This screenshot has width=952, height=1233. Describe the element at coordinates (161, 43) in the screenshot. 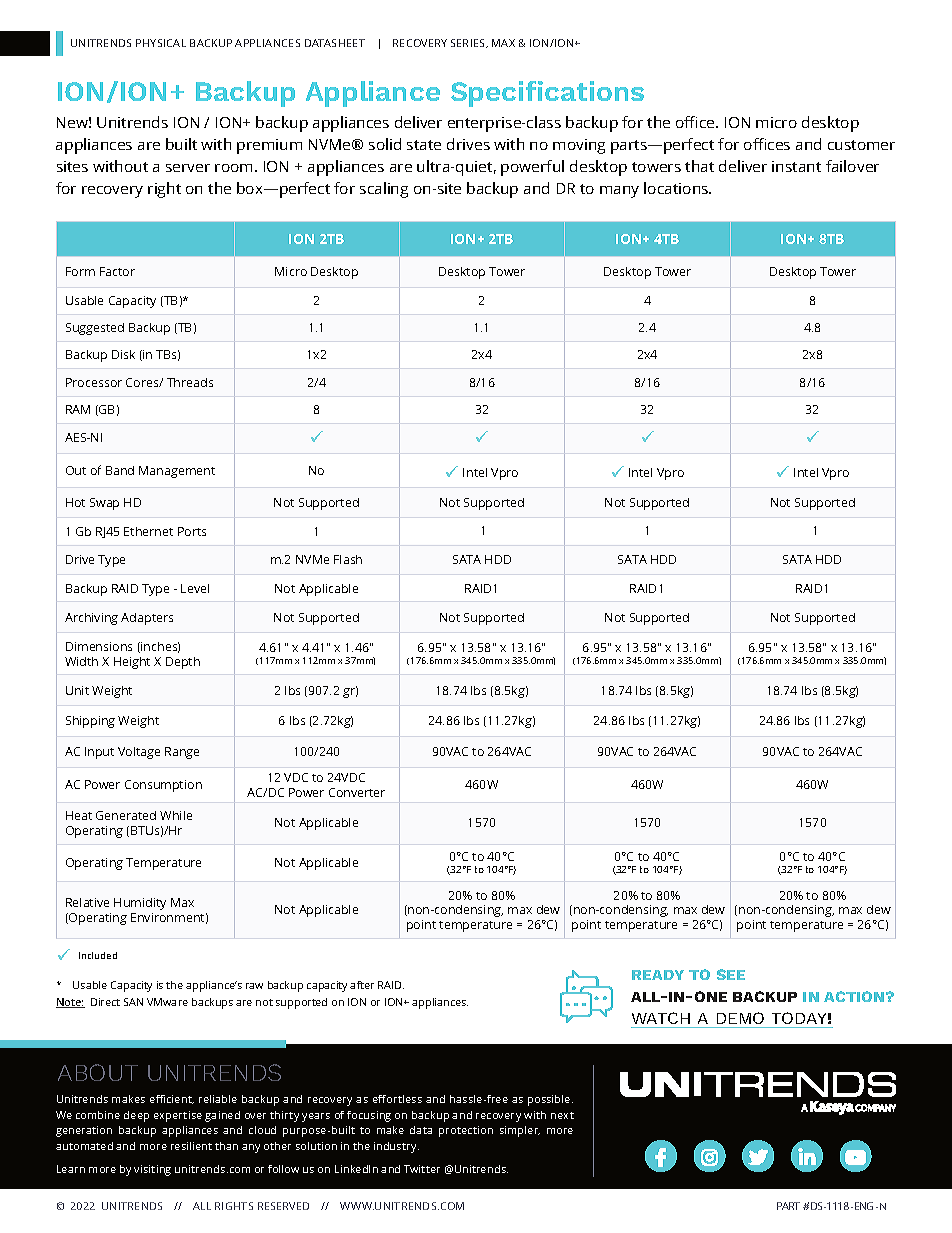

I see `PHYSICAL` at that location.
